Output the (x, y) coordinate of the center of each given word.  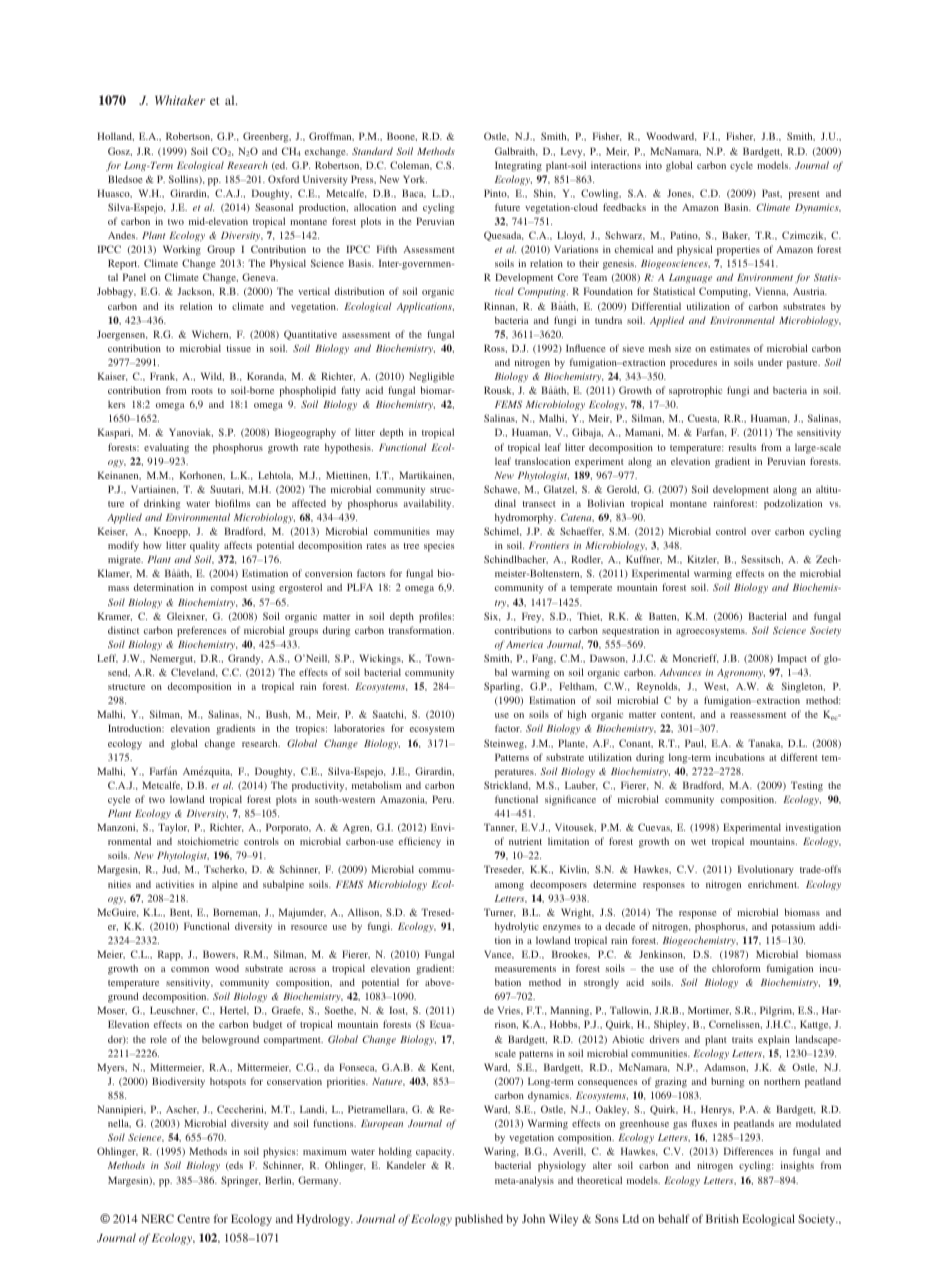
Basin (737, 207)
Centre (193, 1218)
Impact (792, 659)
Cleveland (194, 672)
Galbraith (516, 151)
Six (492, 616)
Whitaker (180, 100)
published (479, 1220)
